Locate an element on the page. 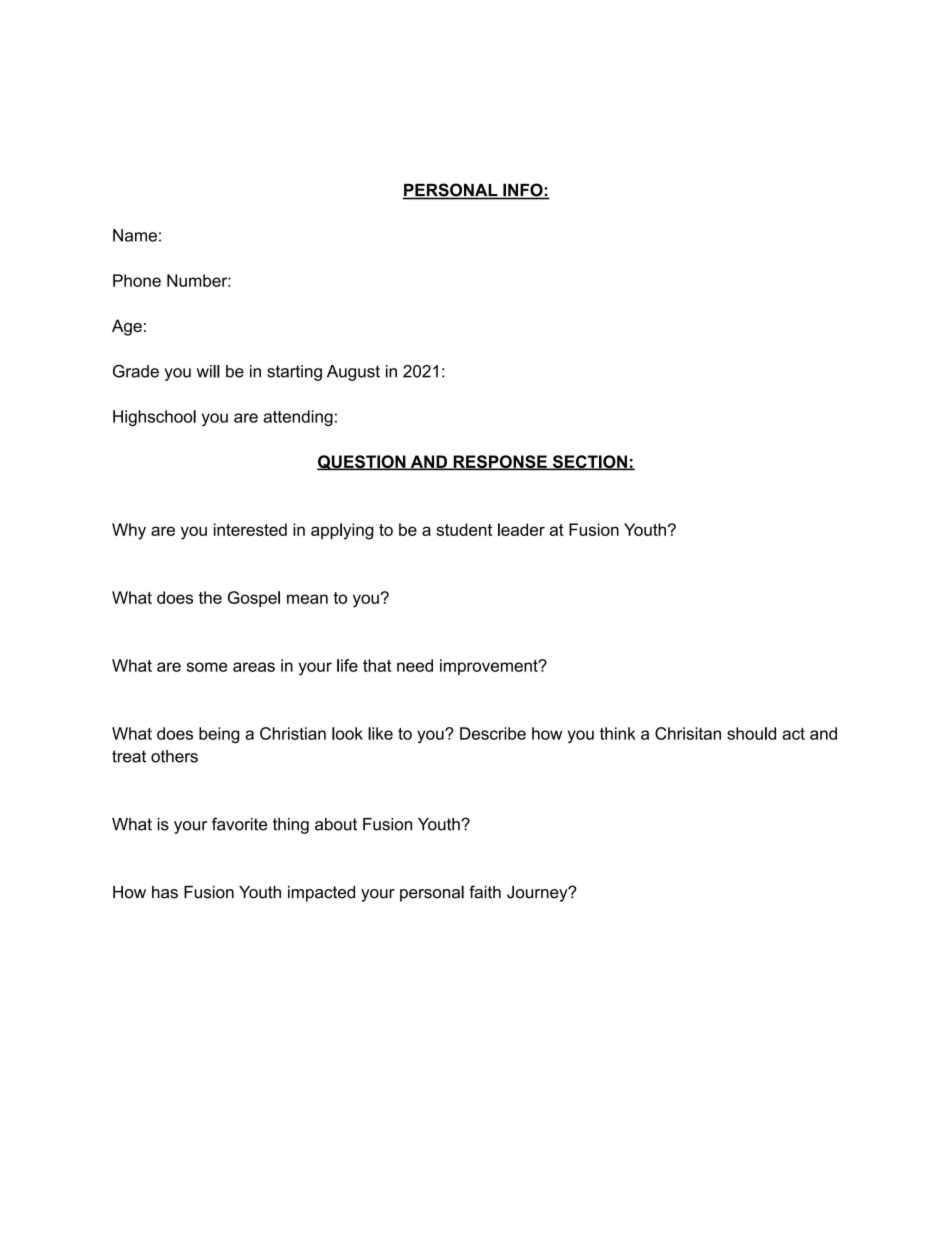  has is located at coordinates (165, 892).
